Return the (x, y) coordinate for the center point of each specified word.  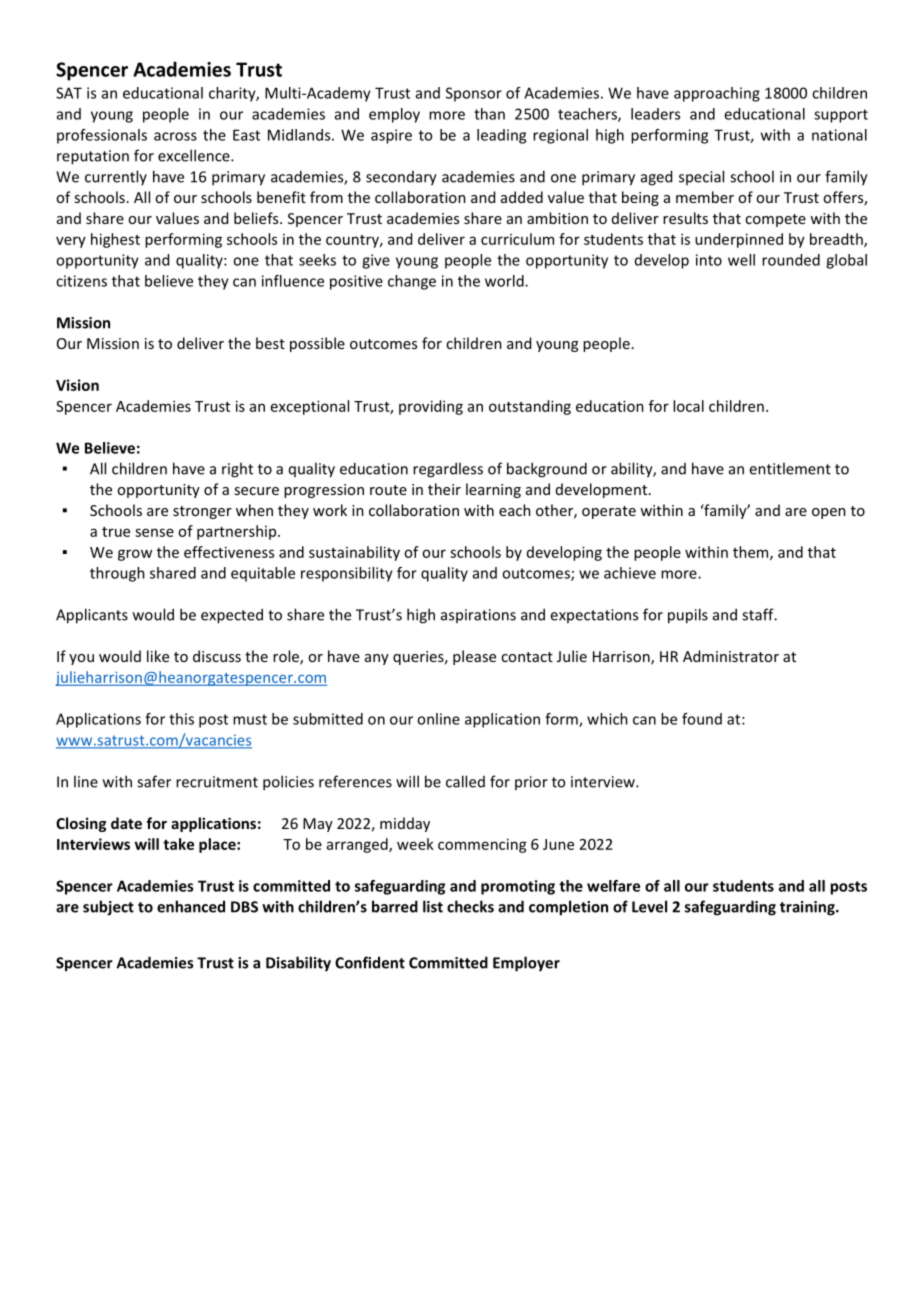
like (158, 656)
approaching (717, 94)
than (489, 114)
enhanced (191, 906)
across (175, 136)
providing (431, 407)
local (688, 406)
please (474, 657)
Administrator (731, 656)
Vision (77, 385)
